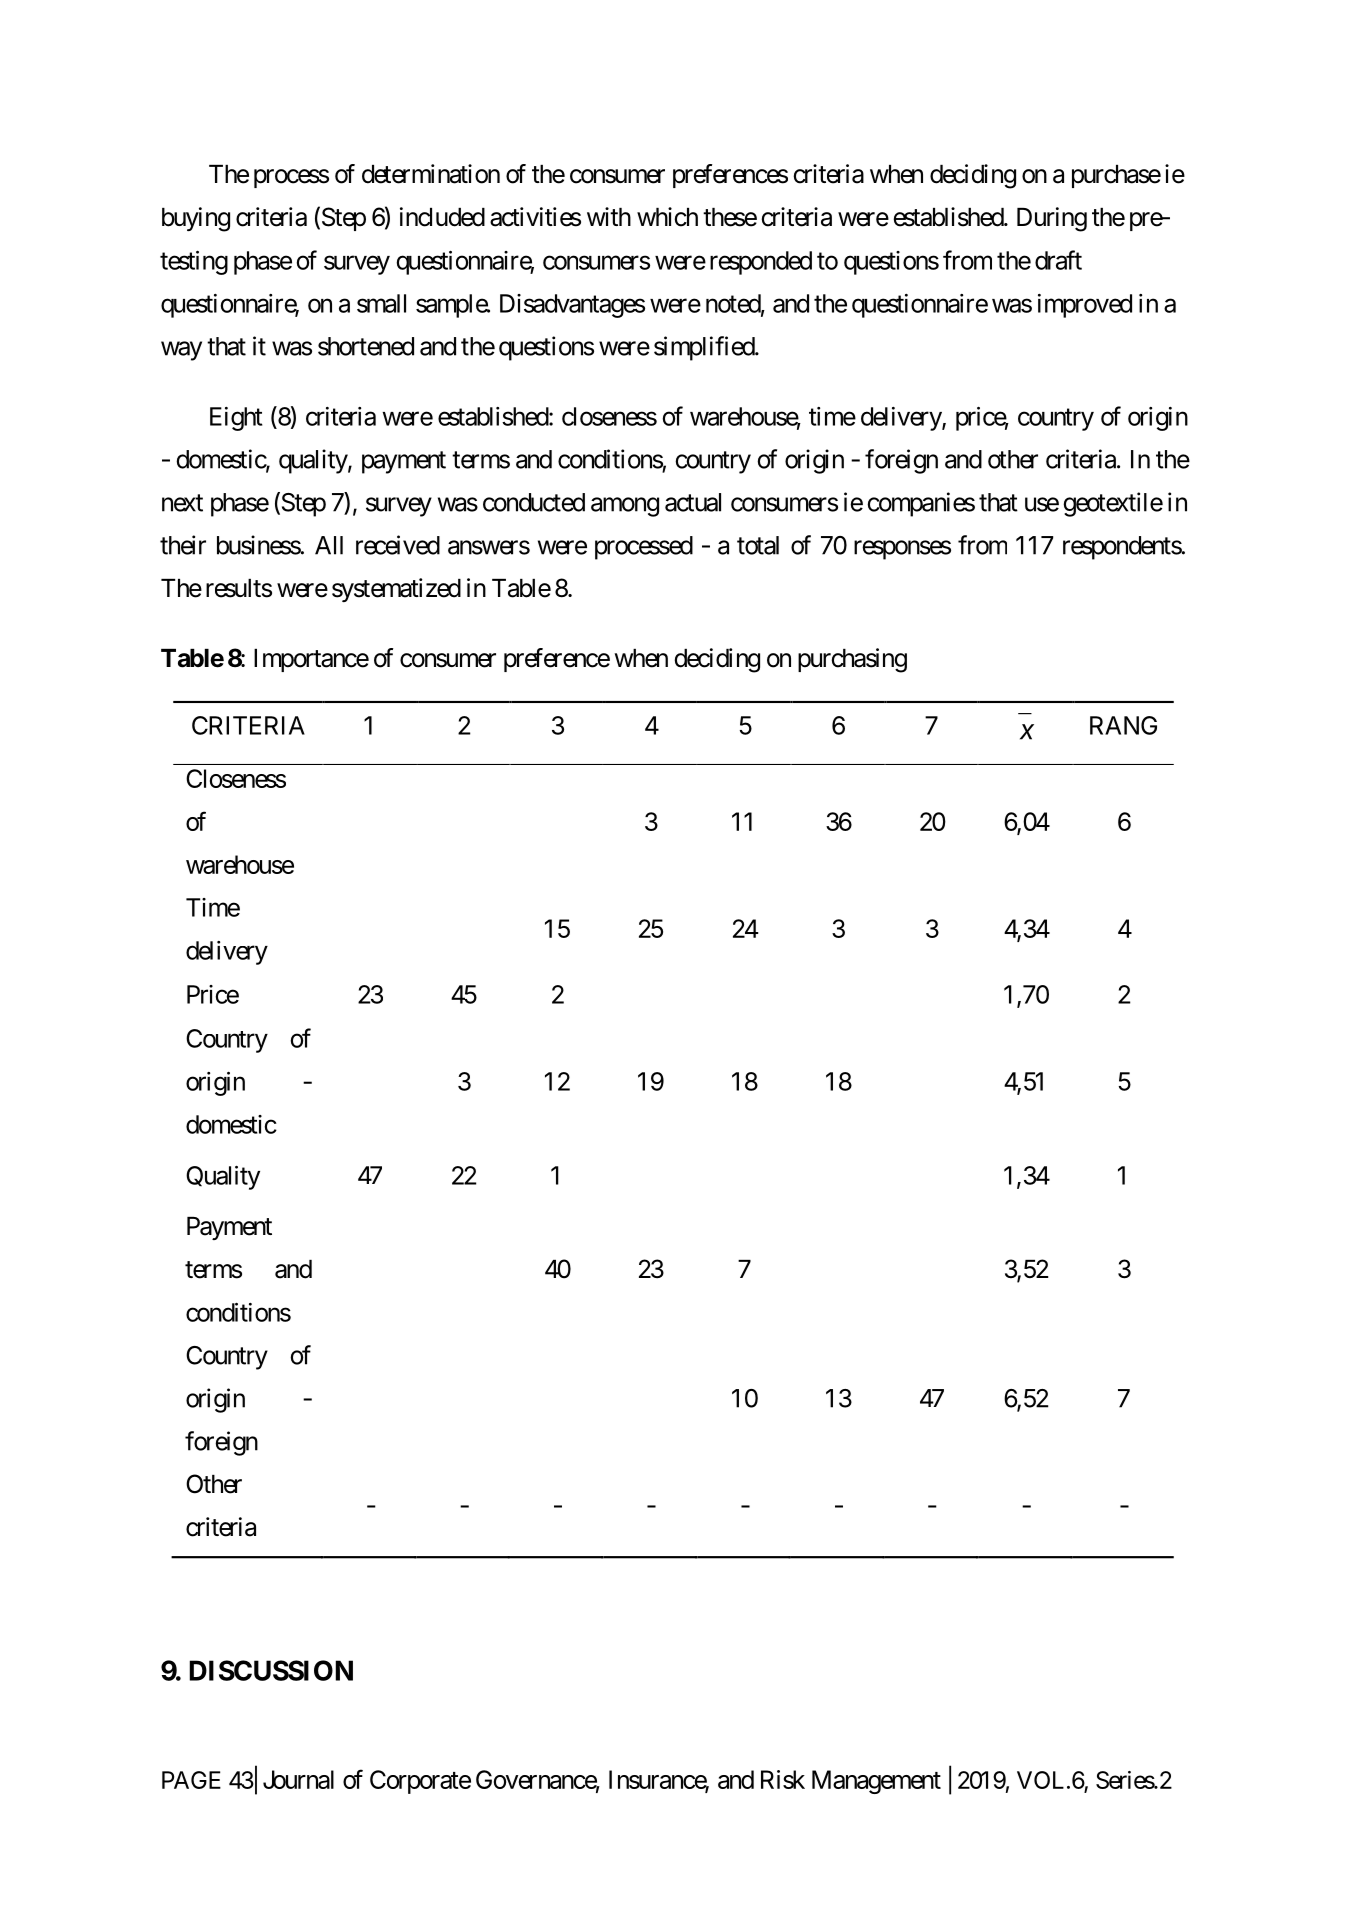 The height and width of the screenshot is (1906, 1347). I want to click on draft, so click(1058, 260).
